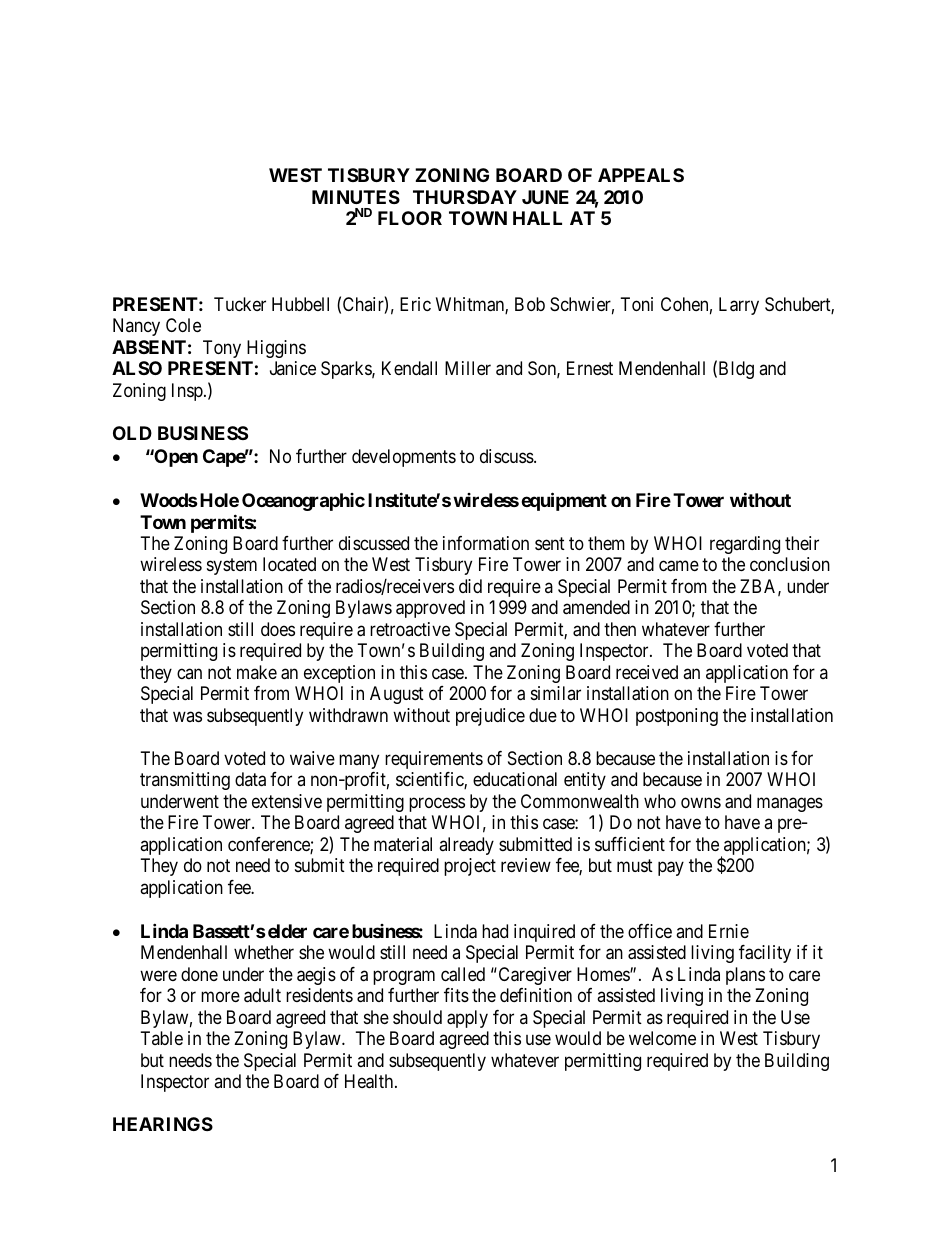 Image resolution: width=952 pixels, height=1233 pixels. What do you see at coordinates (745, 545) in the document?
I see `regarding` at bounding box center [745, 545].
